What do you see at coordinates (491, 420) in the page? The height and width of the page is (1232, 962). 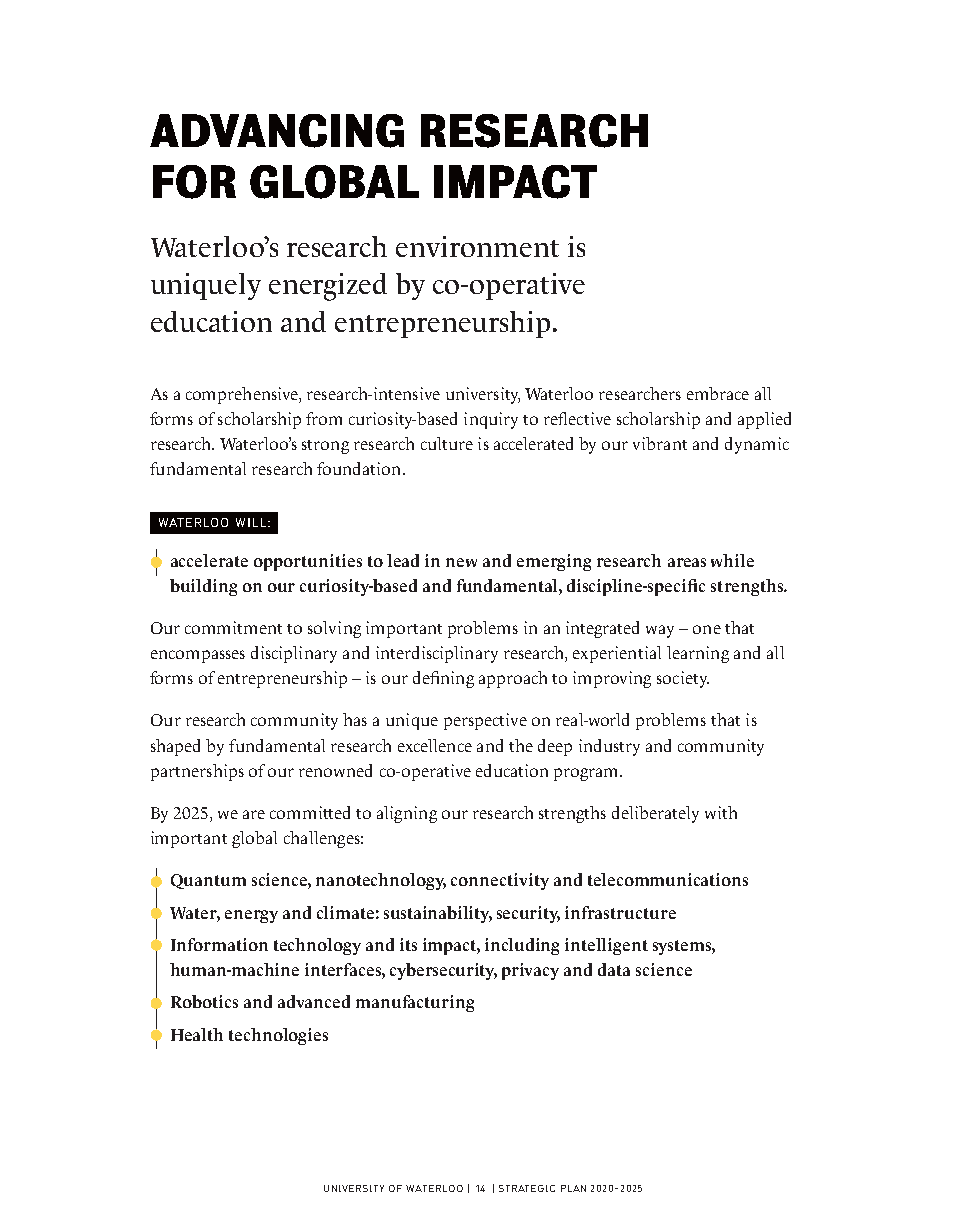 I see `inquiry` at bounding box center [491, 420].
